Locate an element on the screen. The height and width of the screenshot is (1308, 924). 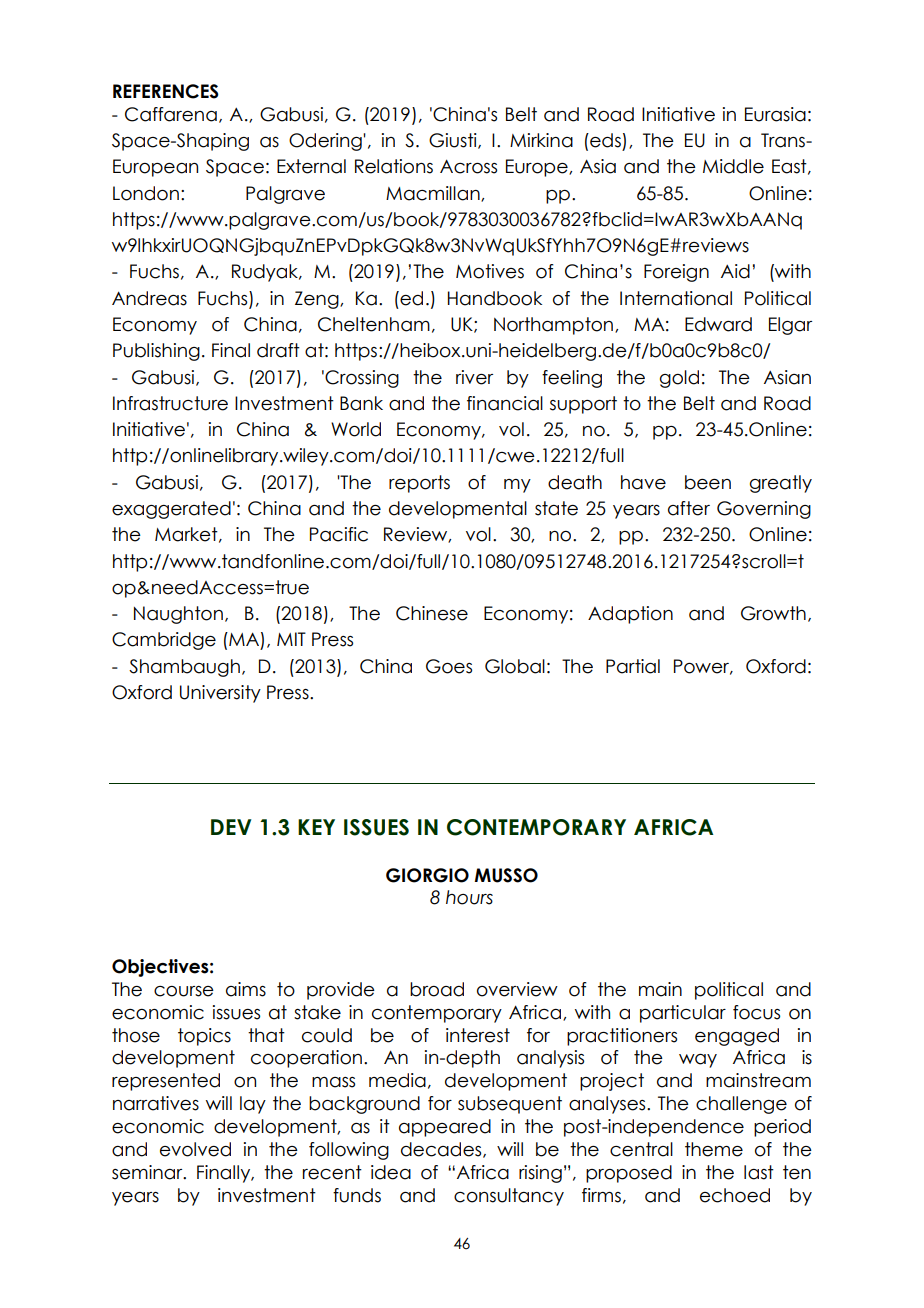
Goes is located at coordinates (449, 666).
